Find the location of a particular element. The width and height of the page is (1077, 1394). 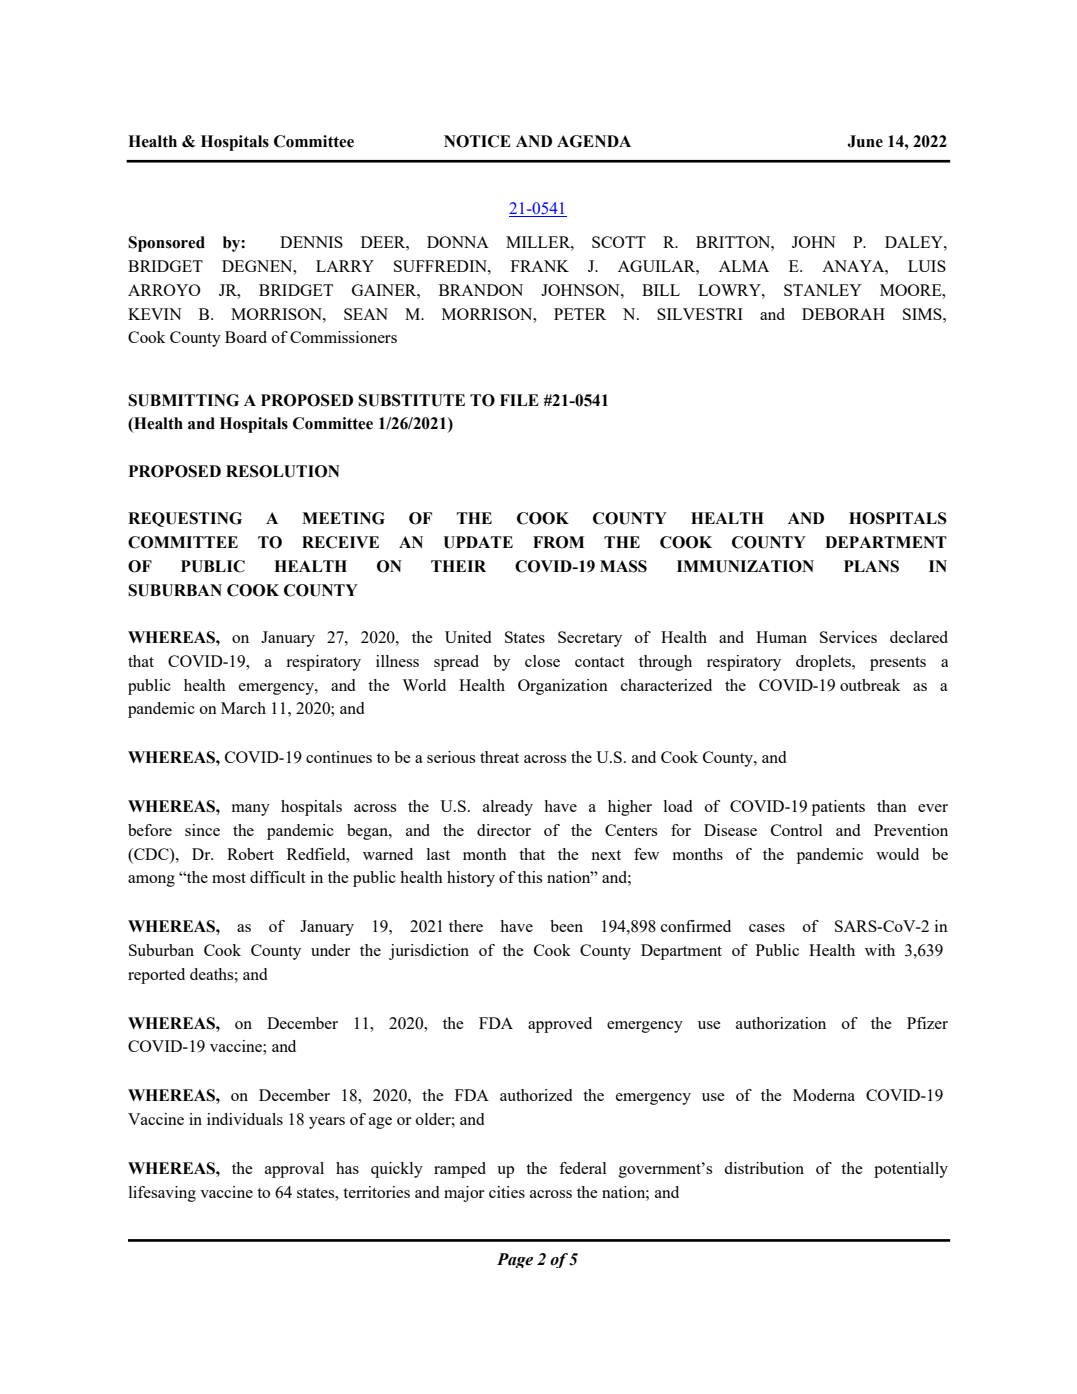

would is located at coordinates (897, 854).
